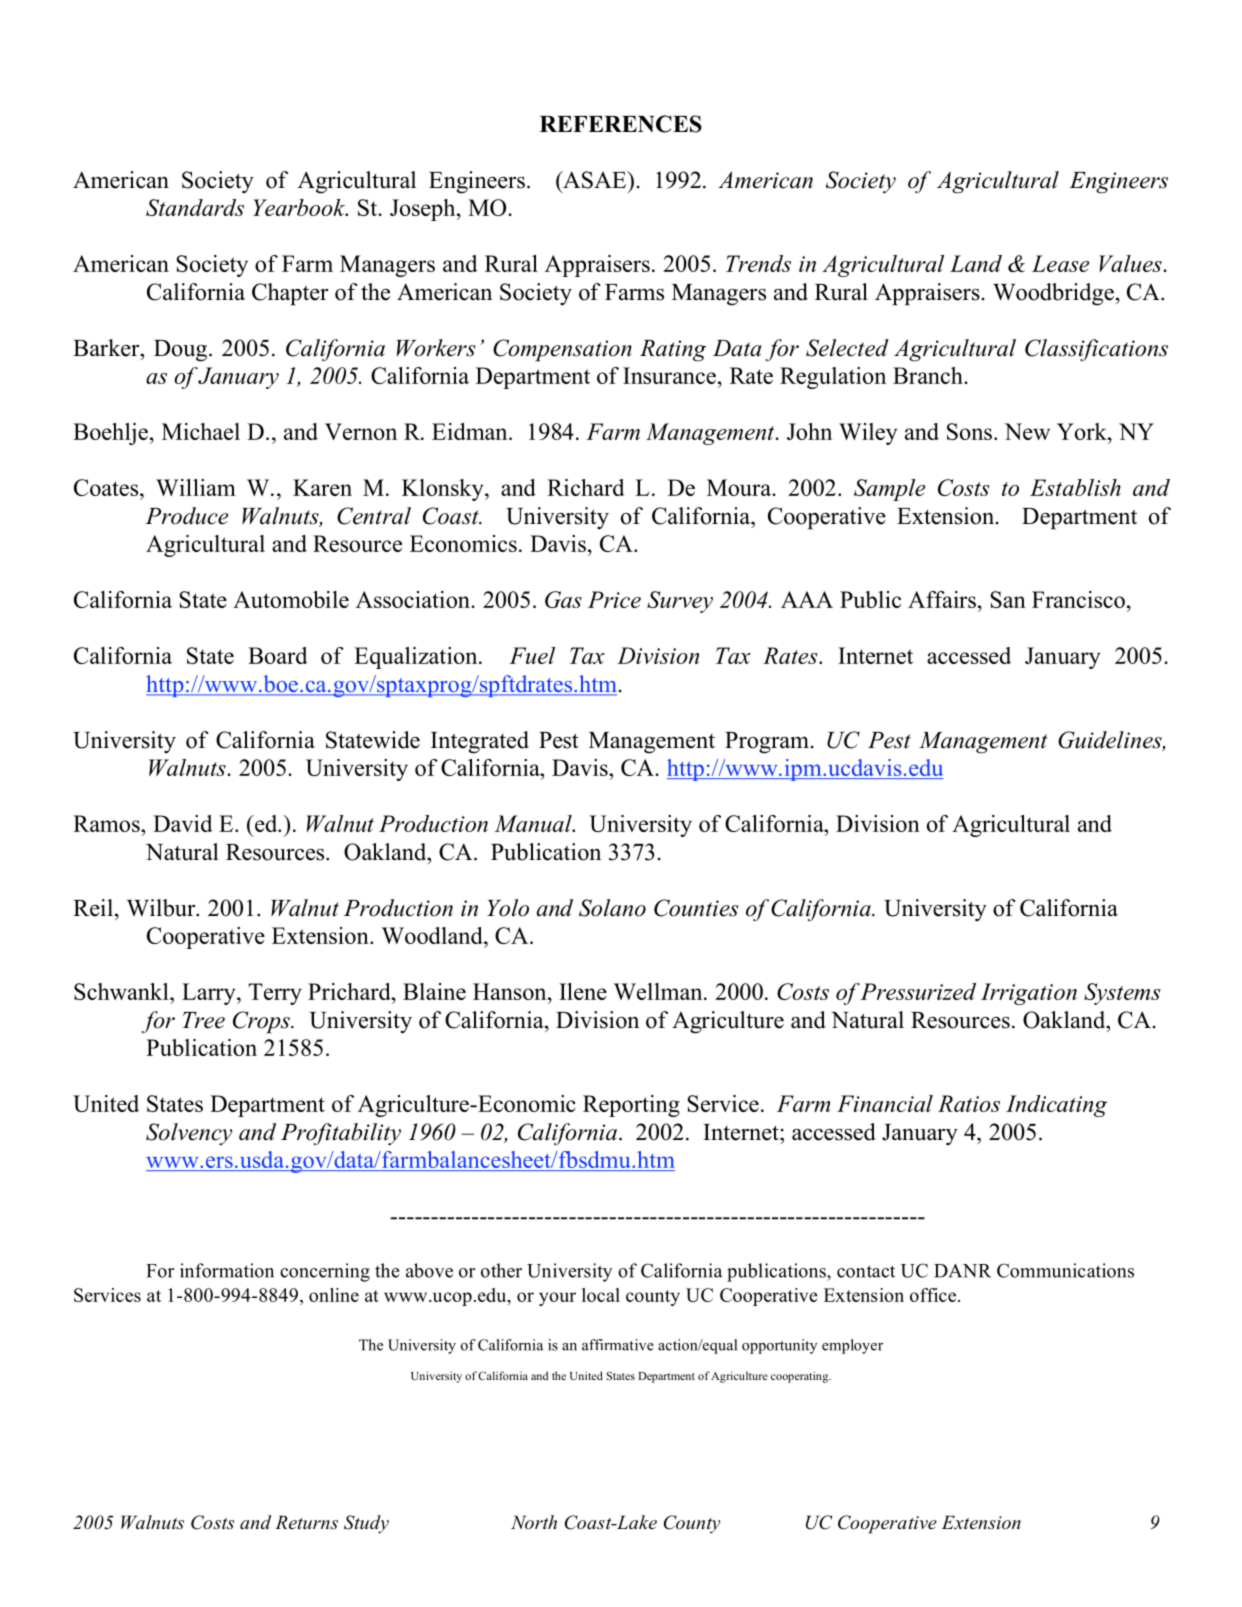 The image size is (1242, 1607). I want to click on Irrigation, so click(1029, 994).
